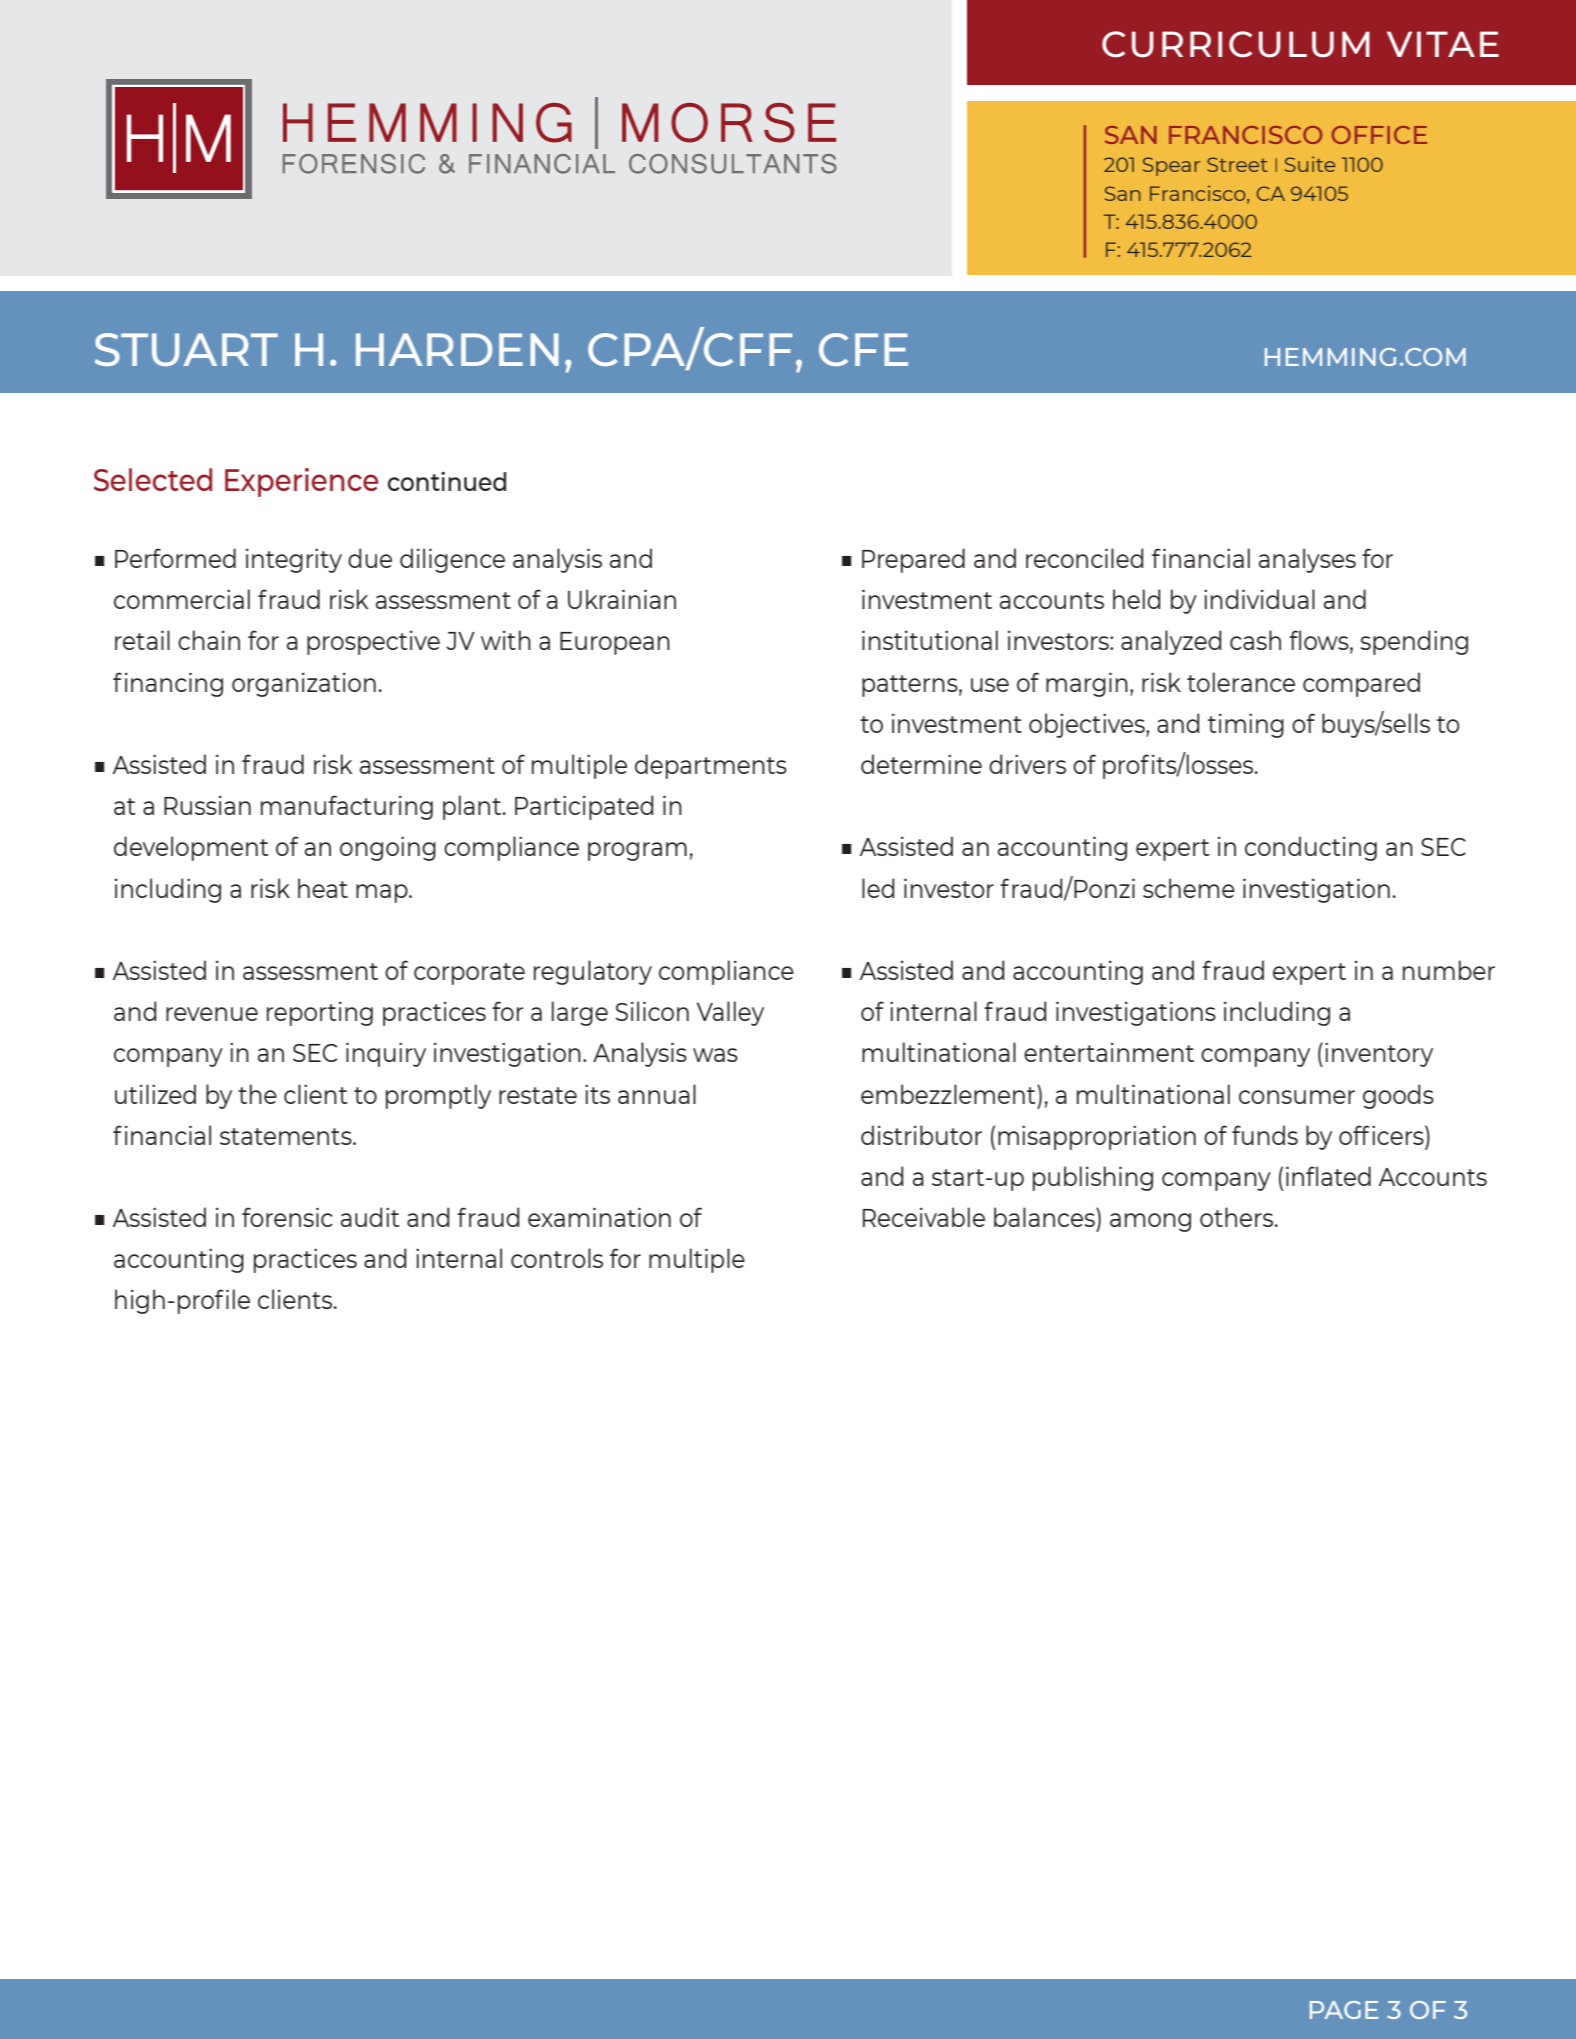  Describe the element at coordinates (730, 1013) in the screenshot. I see `Valley` at that location.
